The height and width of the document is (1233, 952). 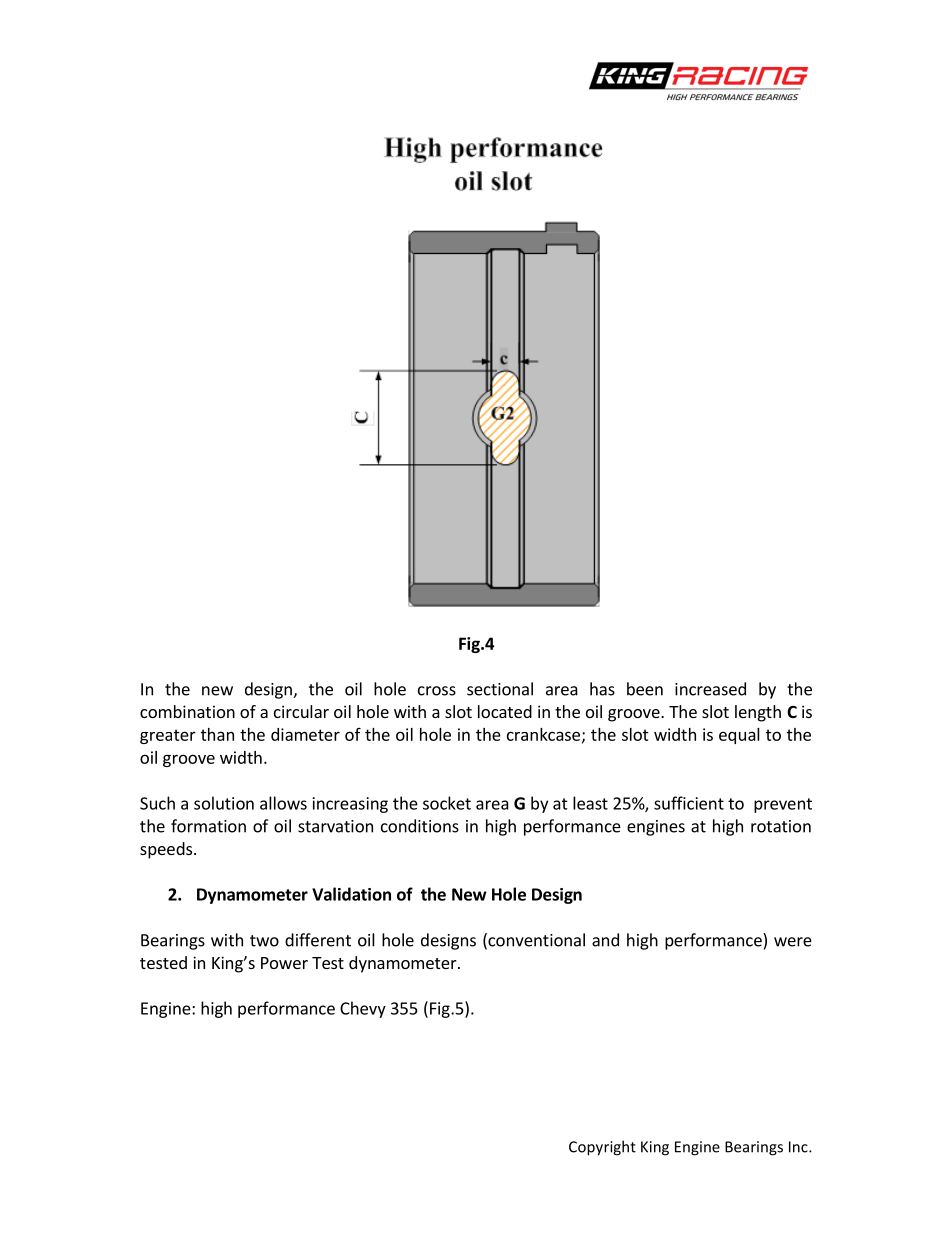 I want to click on located, so click(x=505, y=711).
